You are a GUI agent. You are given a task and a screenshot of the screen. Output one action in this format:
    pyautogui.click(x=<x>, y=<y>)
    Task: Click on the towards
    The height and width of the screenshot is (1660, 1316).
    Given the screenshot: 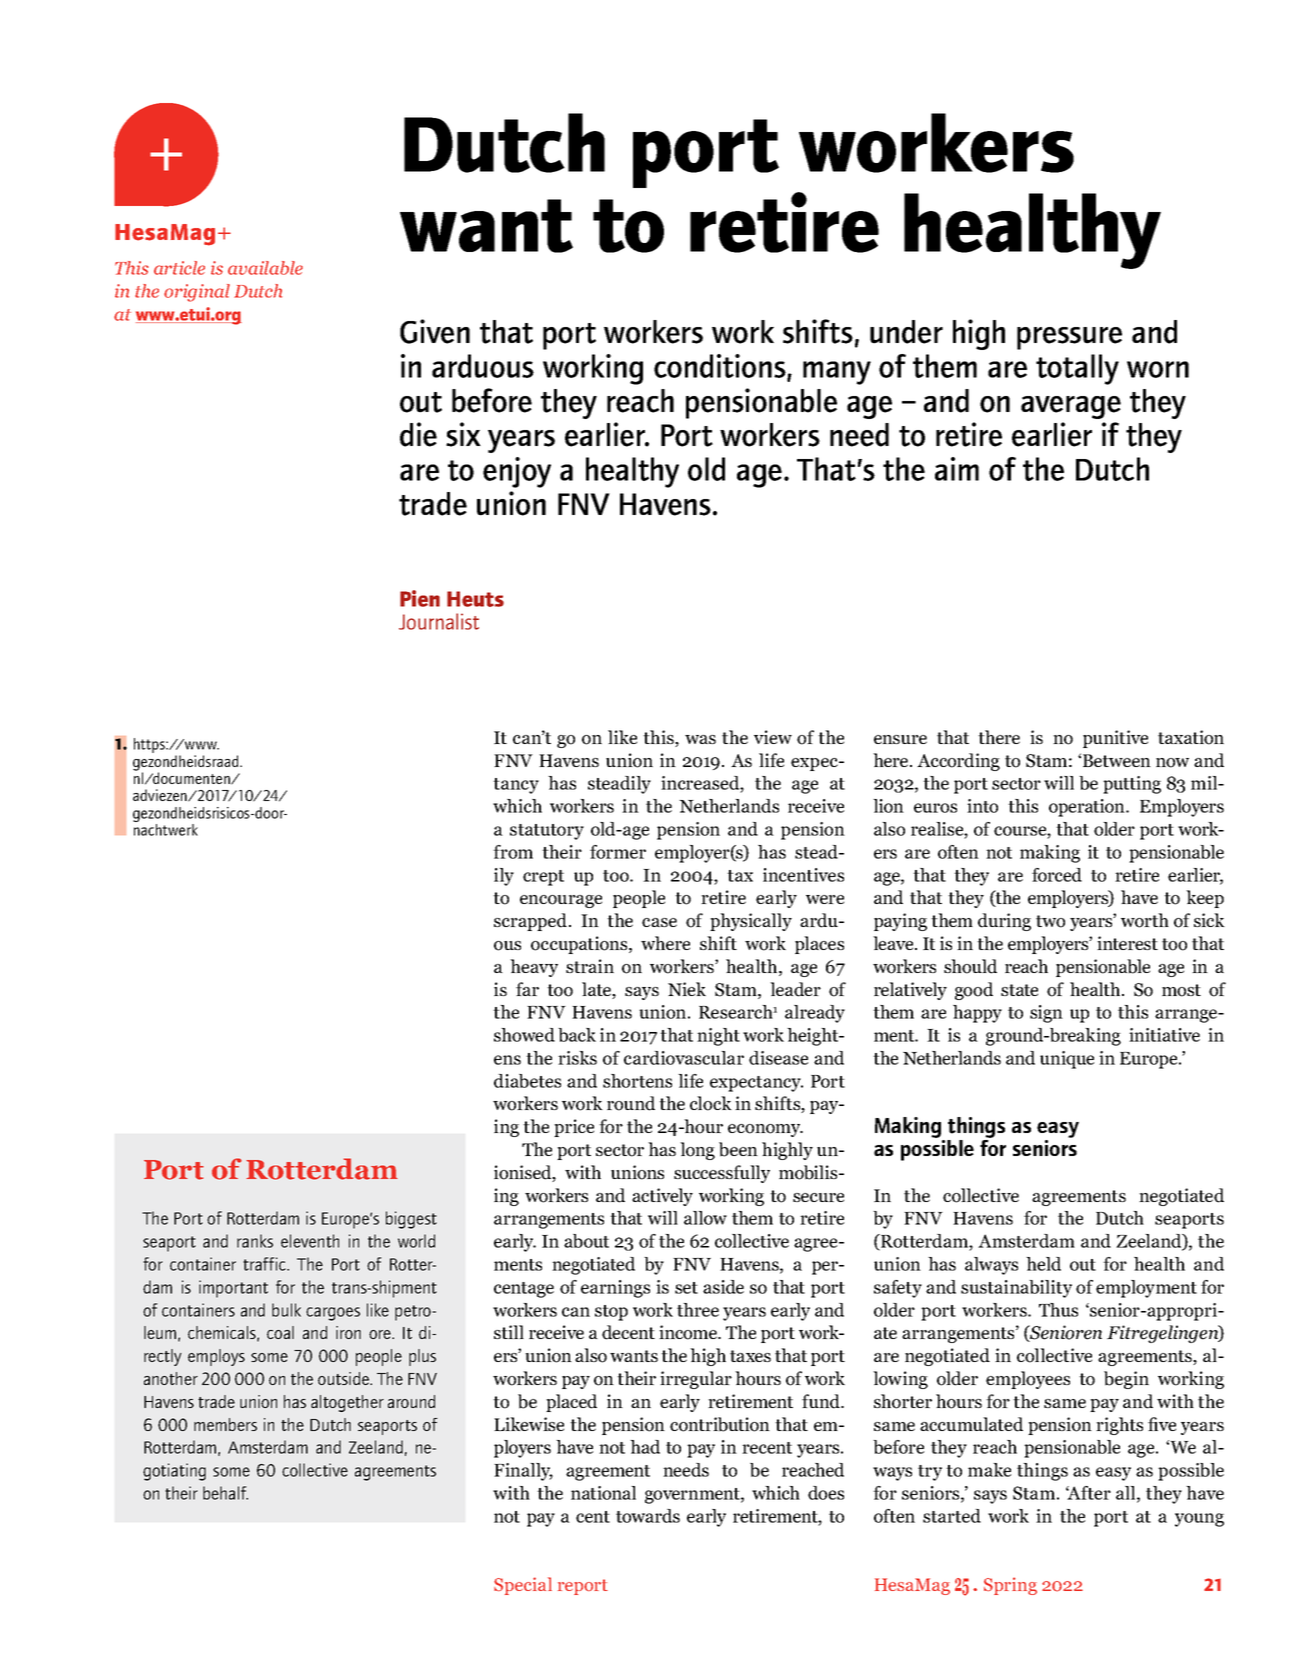 What is the action you would take?
    pyautogui.click(x=648, y=1516)
